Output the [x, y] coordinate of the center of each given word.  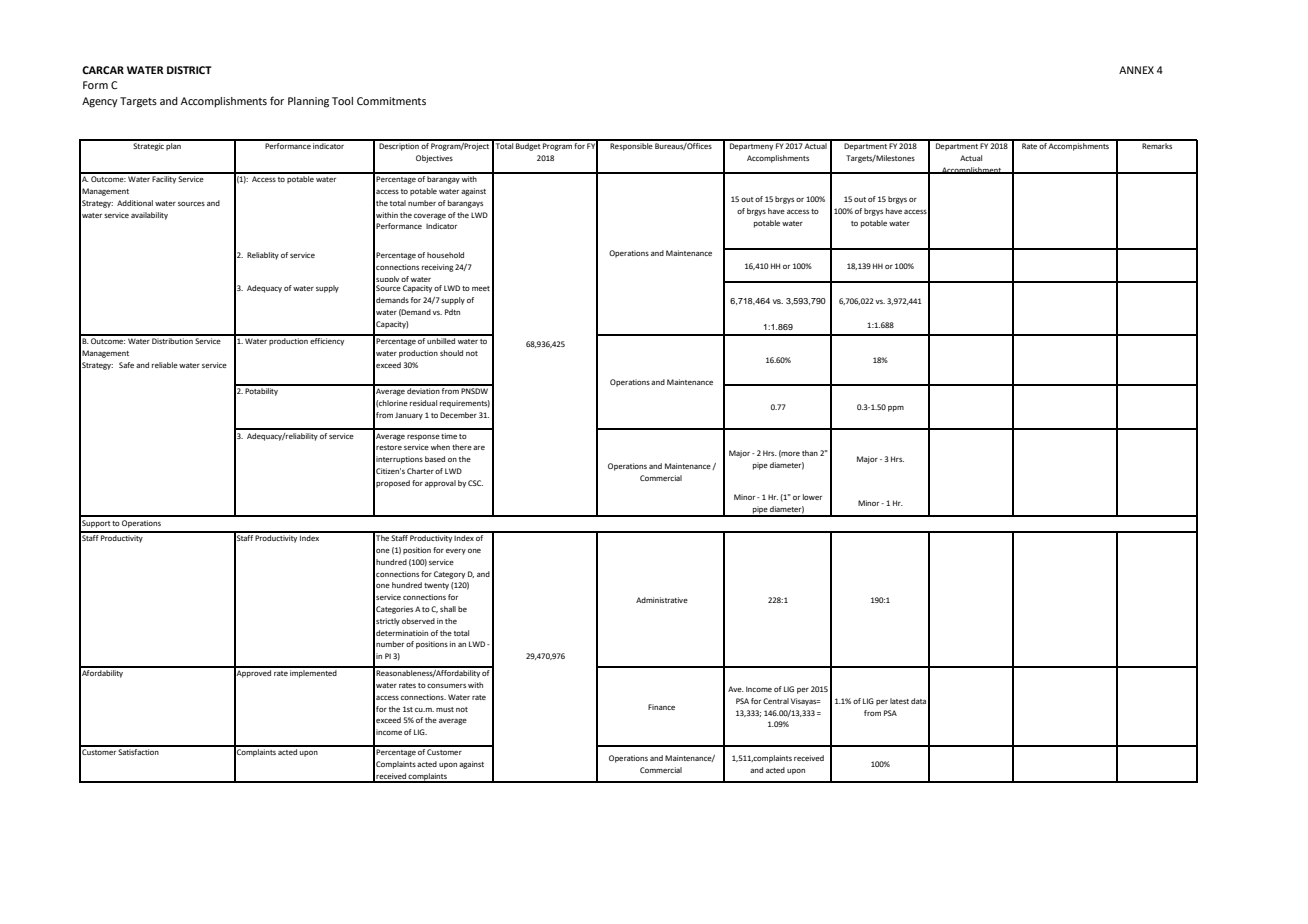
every [456, 552]
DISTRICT [189, 70]
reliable [165, 365]
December [458, 415]
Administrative [662, 600]
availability [149, 216]
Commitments [391, 101]
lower [812, 497]
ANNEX [1136, 70]
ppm [896, 409]
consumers [446, 686]
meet [481, 288]
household [445, 255]
